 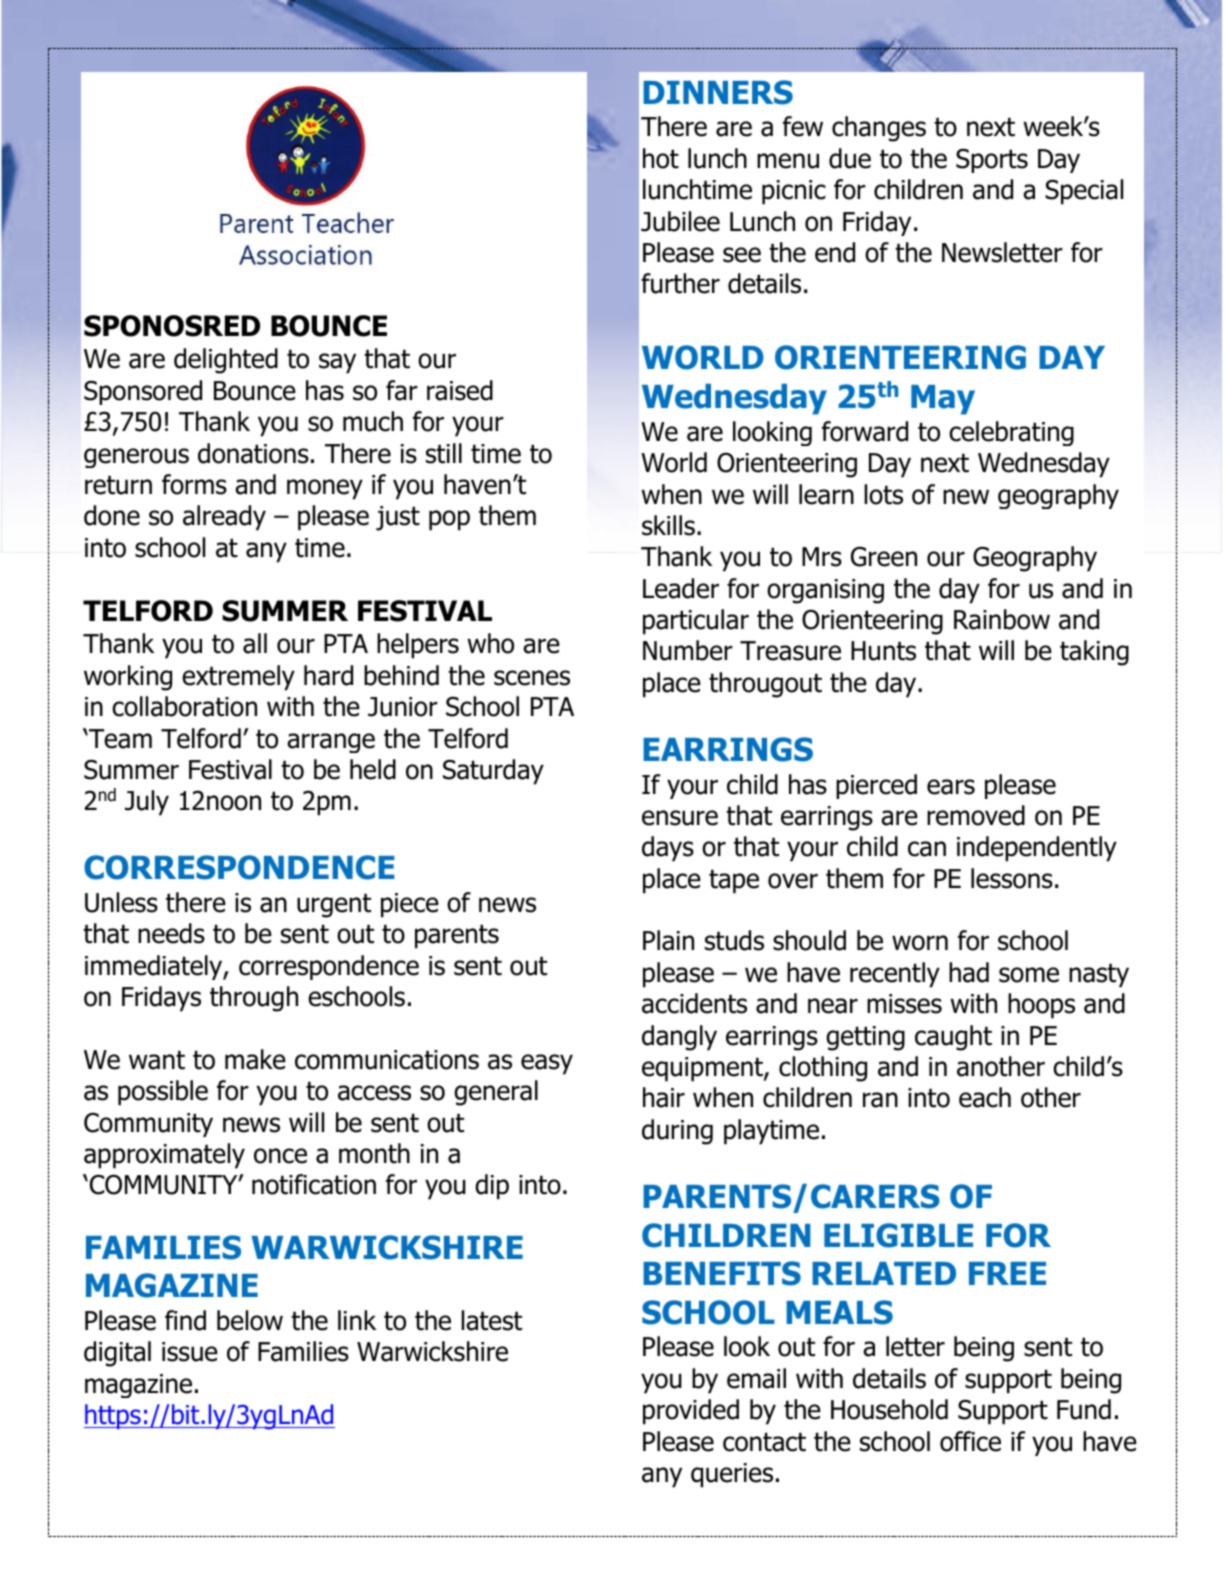 I want to click on possible, so click(x=163, y=1093).
